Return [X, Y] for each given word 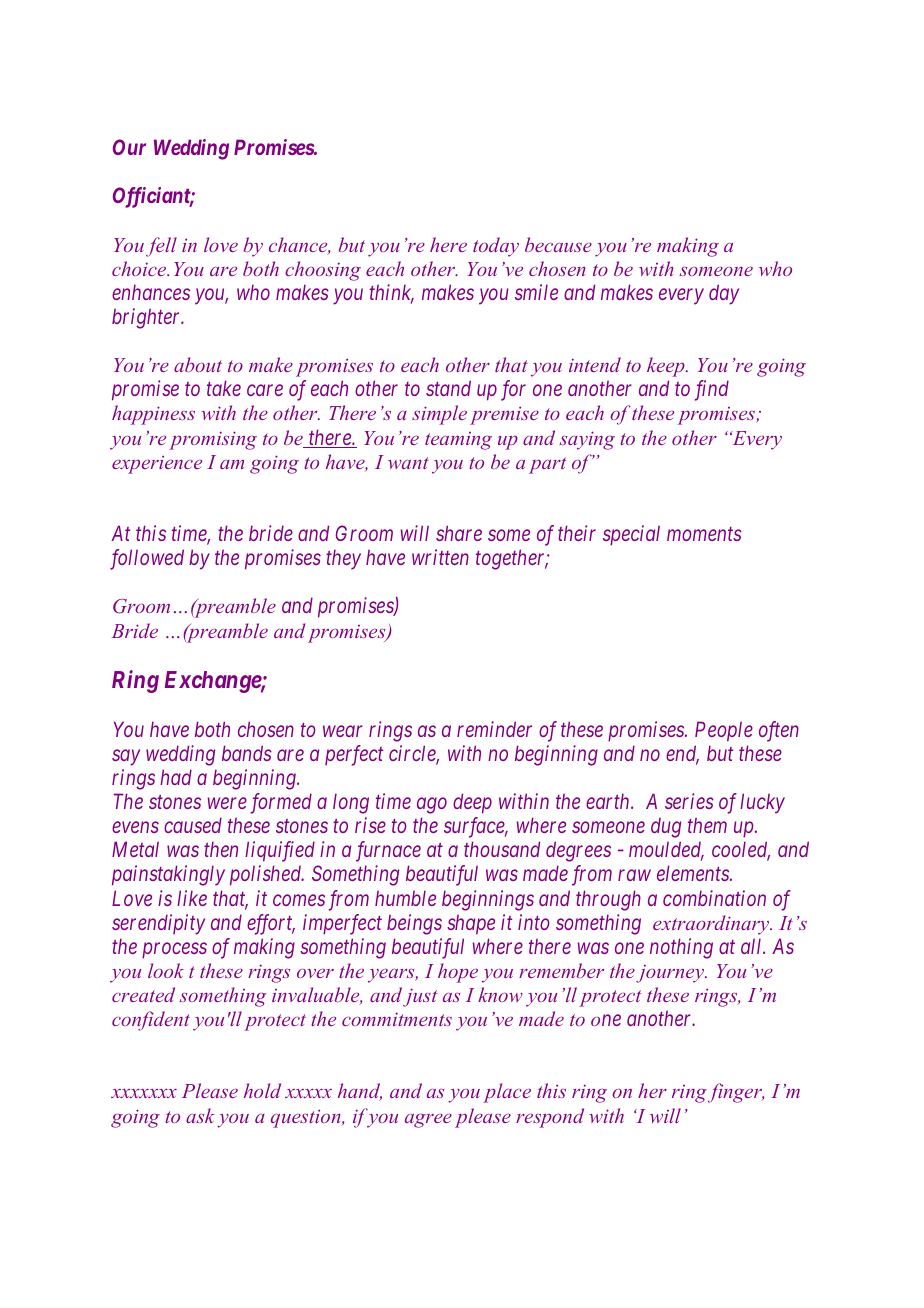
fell [161, 247]
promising [213, 440]
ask [200, 1115]
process [174, 951]
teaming [458, 441]
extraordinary [712, 925]
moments [704, 534]
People [724, 731]
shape [471, 924]
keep [667, 367]
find [712, 390]
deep [472, 803]
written [440, 557]
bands [247, 753]
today [496, 247]
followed [147, 559]
